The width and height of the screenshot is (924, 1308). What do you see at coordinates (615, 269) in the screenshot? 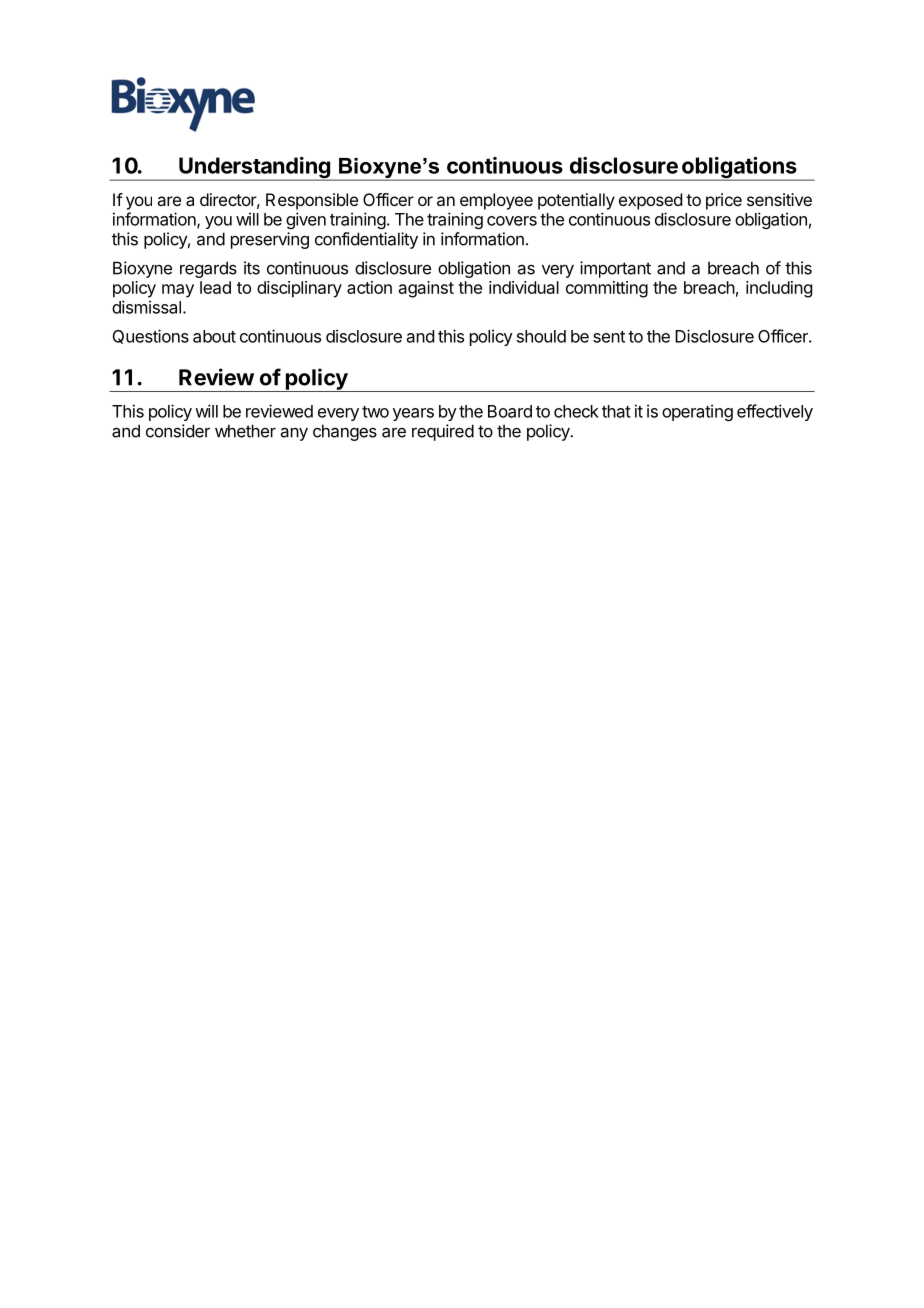
I see `important` at bounding box center [615, 269].
